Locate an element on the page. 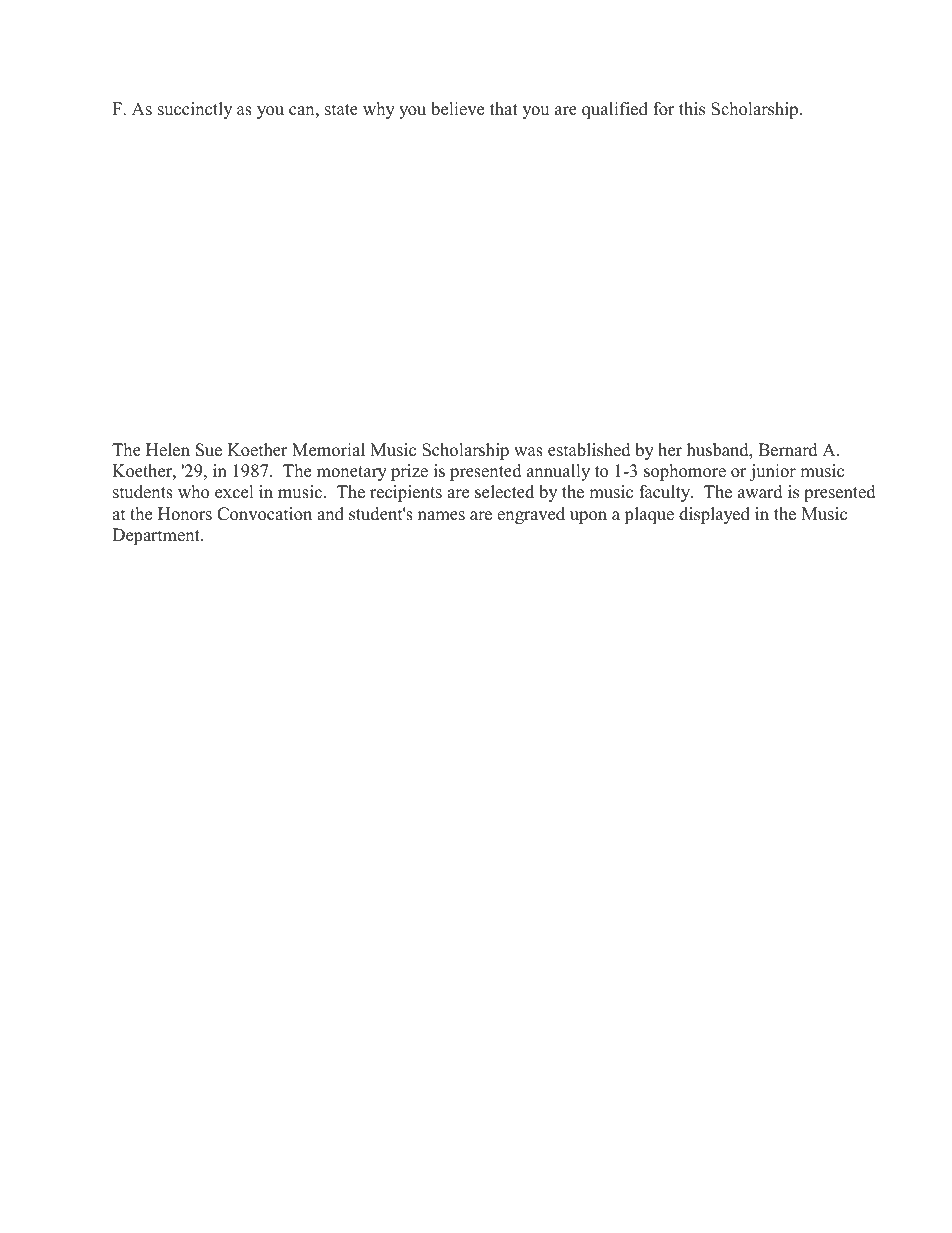  Sue is located at coordinates (209, 450).
